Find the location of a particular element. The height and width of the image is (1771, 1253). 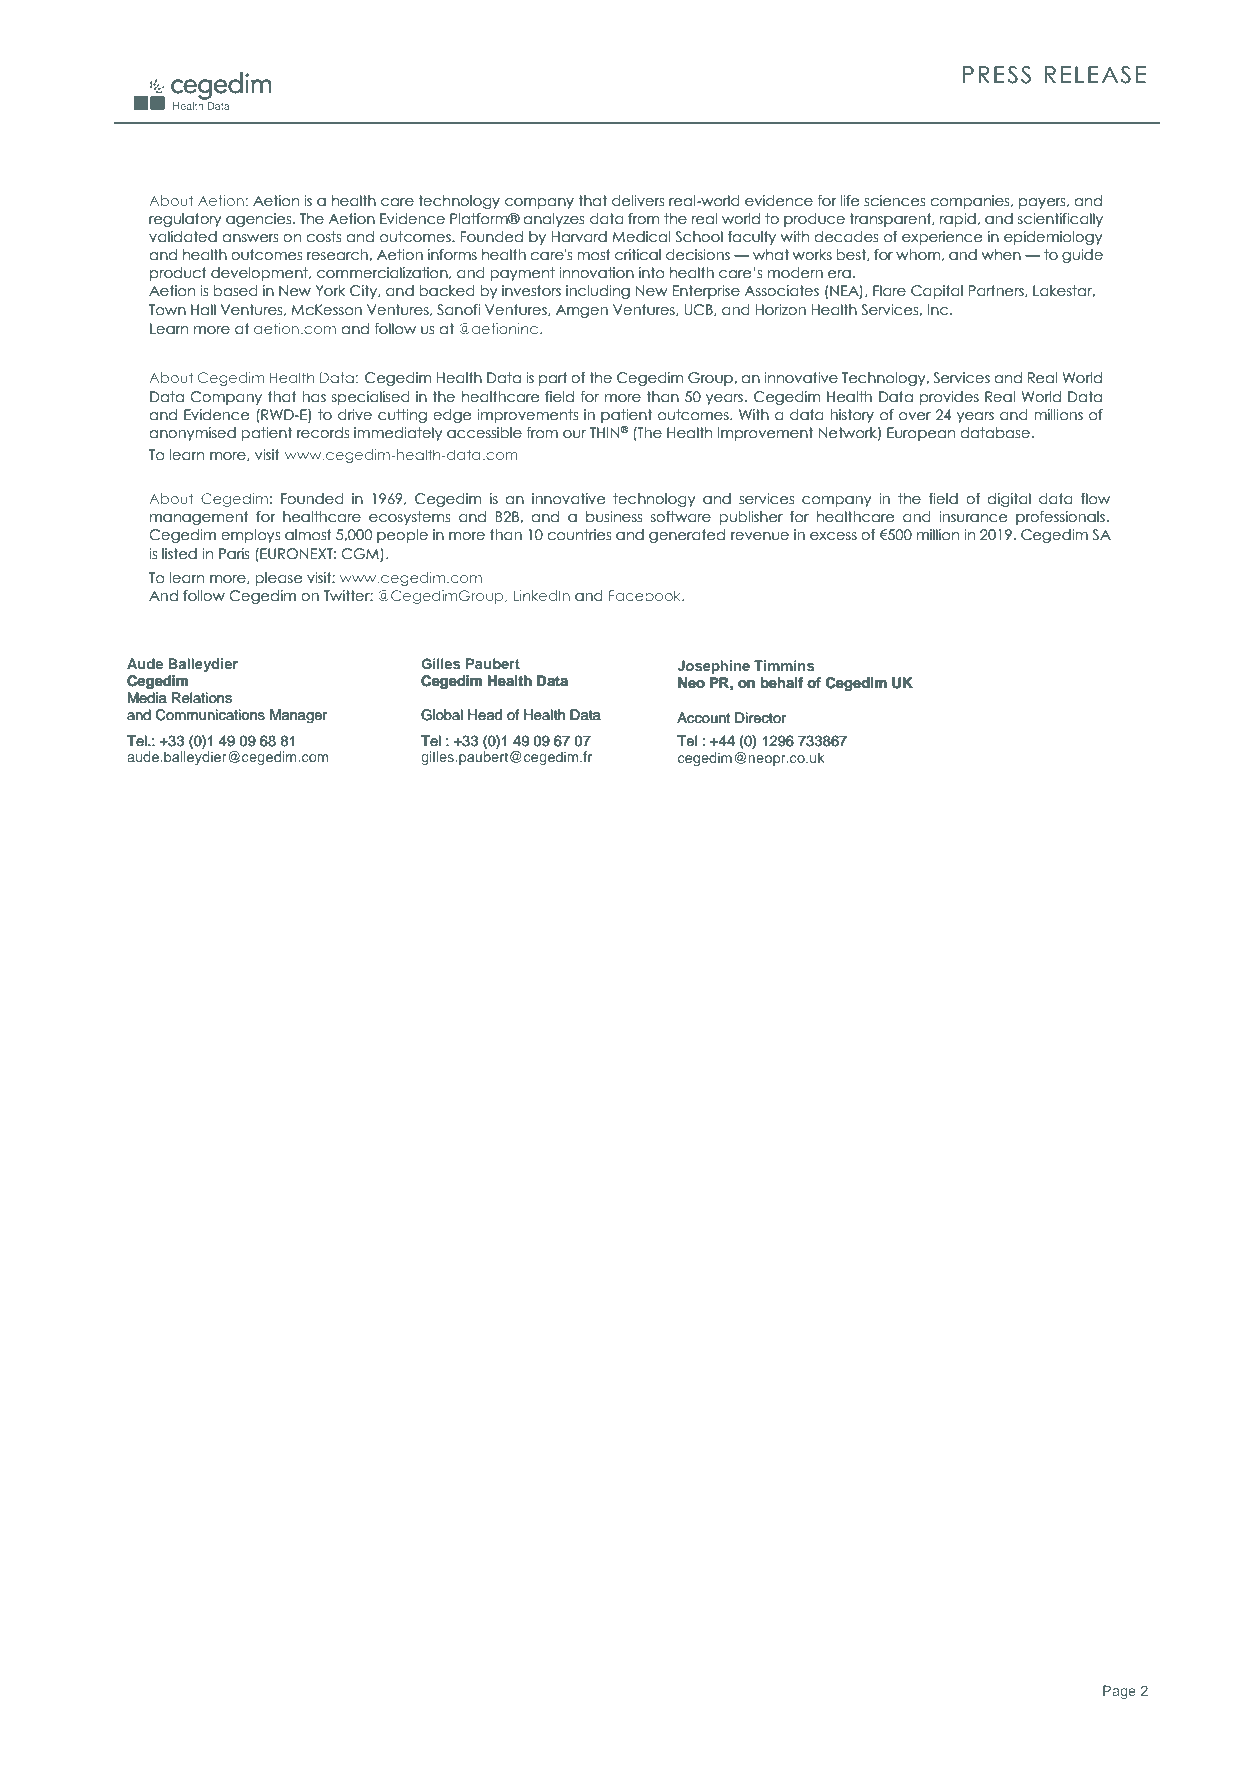

delivers is located at coordinates (638, 201).
